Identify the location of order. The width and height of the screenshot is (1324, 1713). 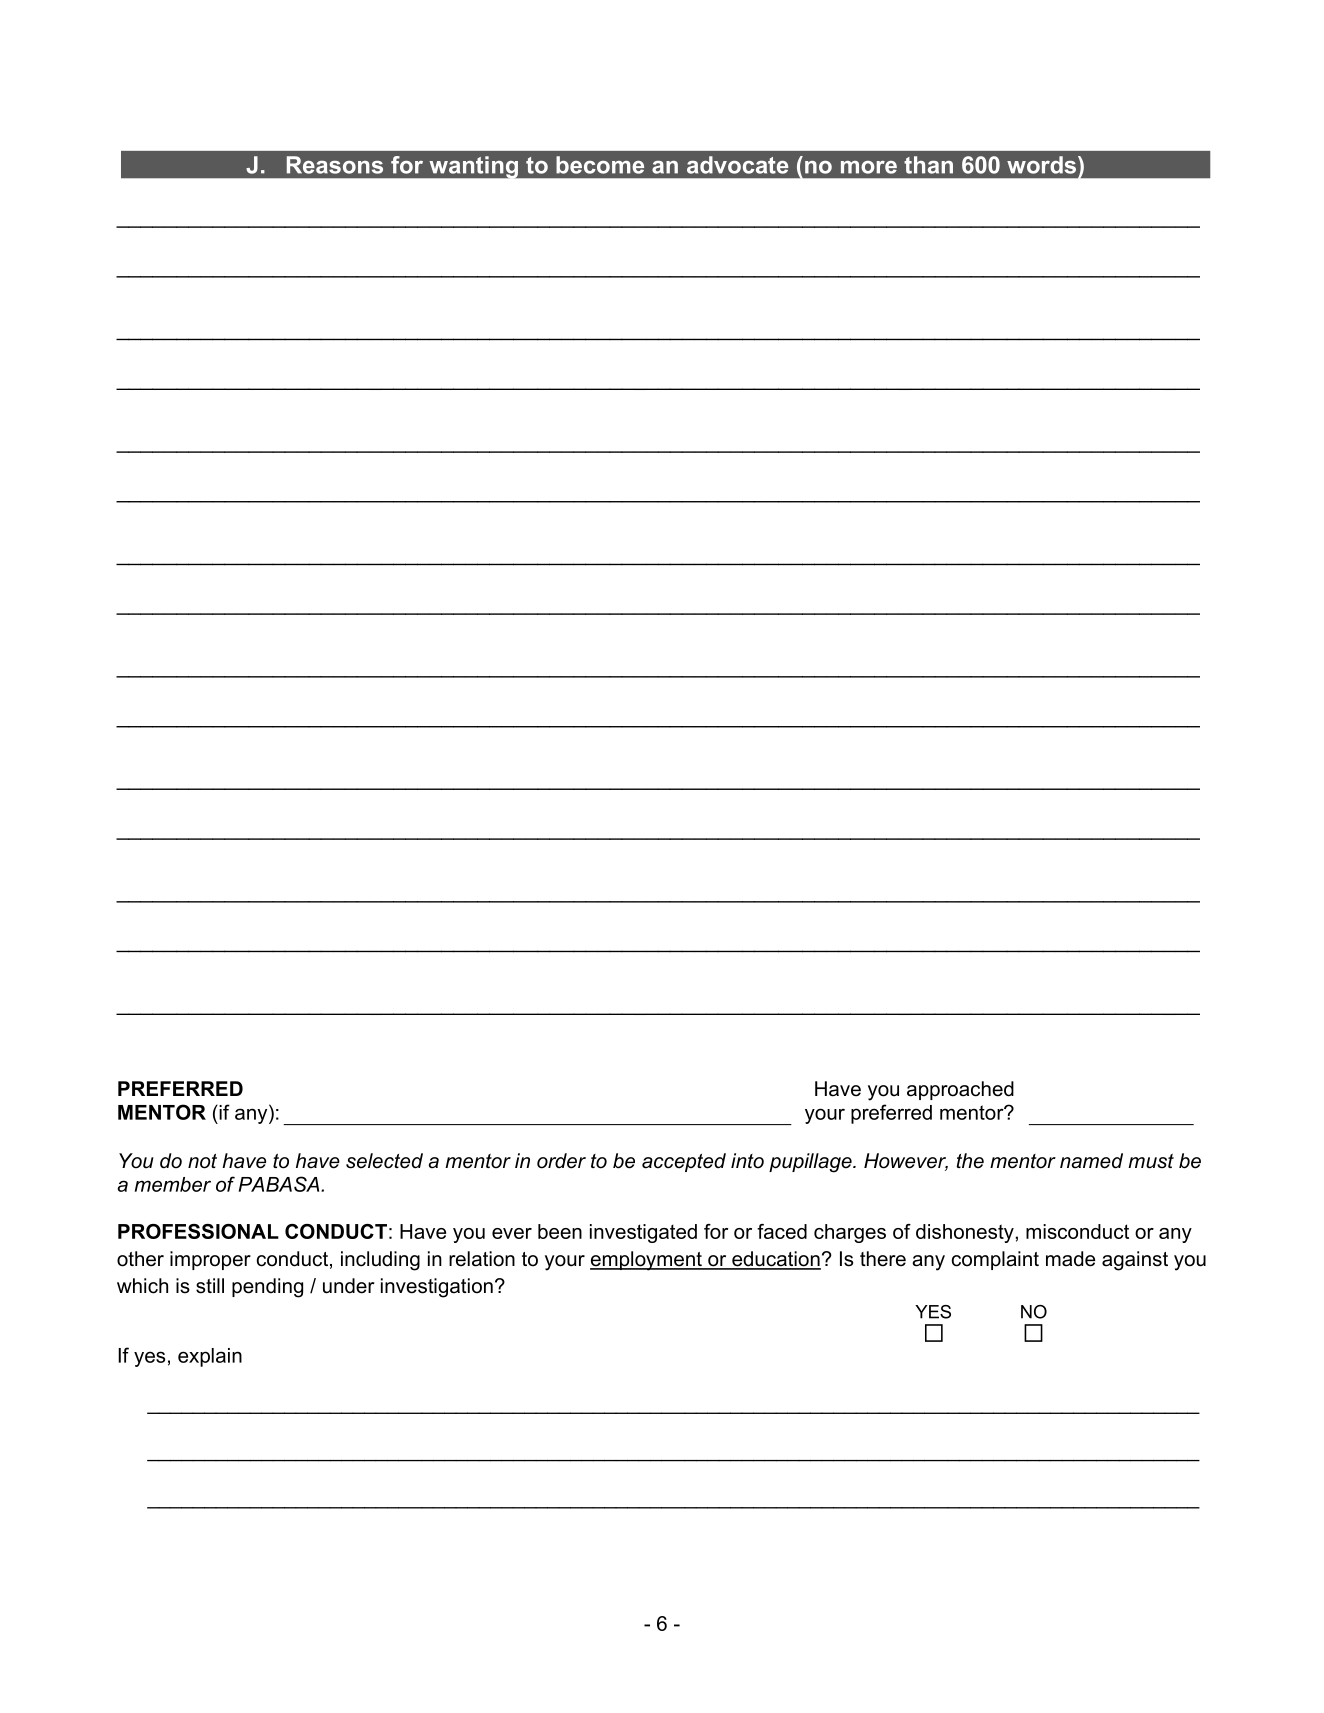
(561, 1161).
